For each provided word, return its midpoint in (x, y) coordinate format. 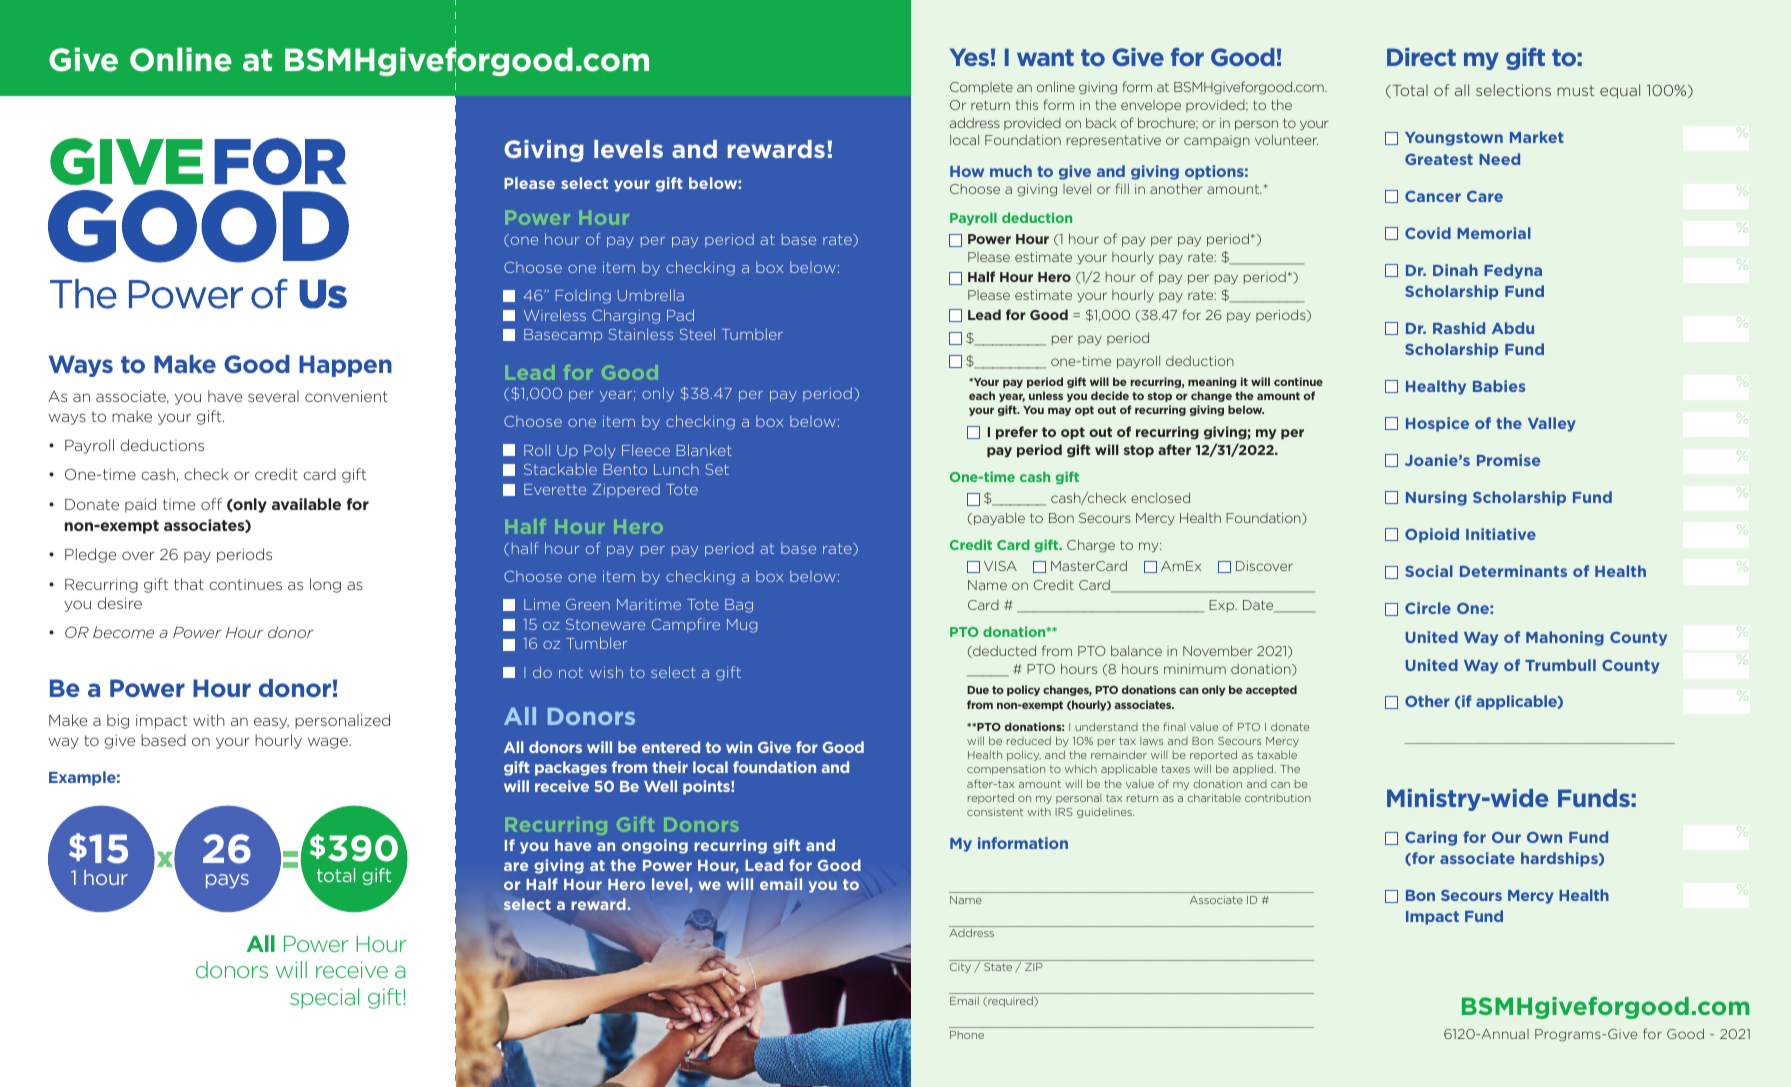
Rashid (1459, 328)
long (325, 585)
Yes (969, 57)
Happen (345, 366)
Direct (1421, 57)
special (324, 998)
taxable (1277, 754)
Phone (967, 1035)
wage (329, 743)
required (1010, 1001)
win (739, 747)
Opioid (1432, 535)
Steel (697, 334)
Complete (981, 88)
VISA (1000, 566)
